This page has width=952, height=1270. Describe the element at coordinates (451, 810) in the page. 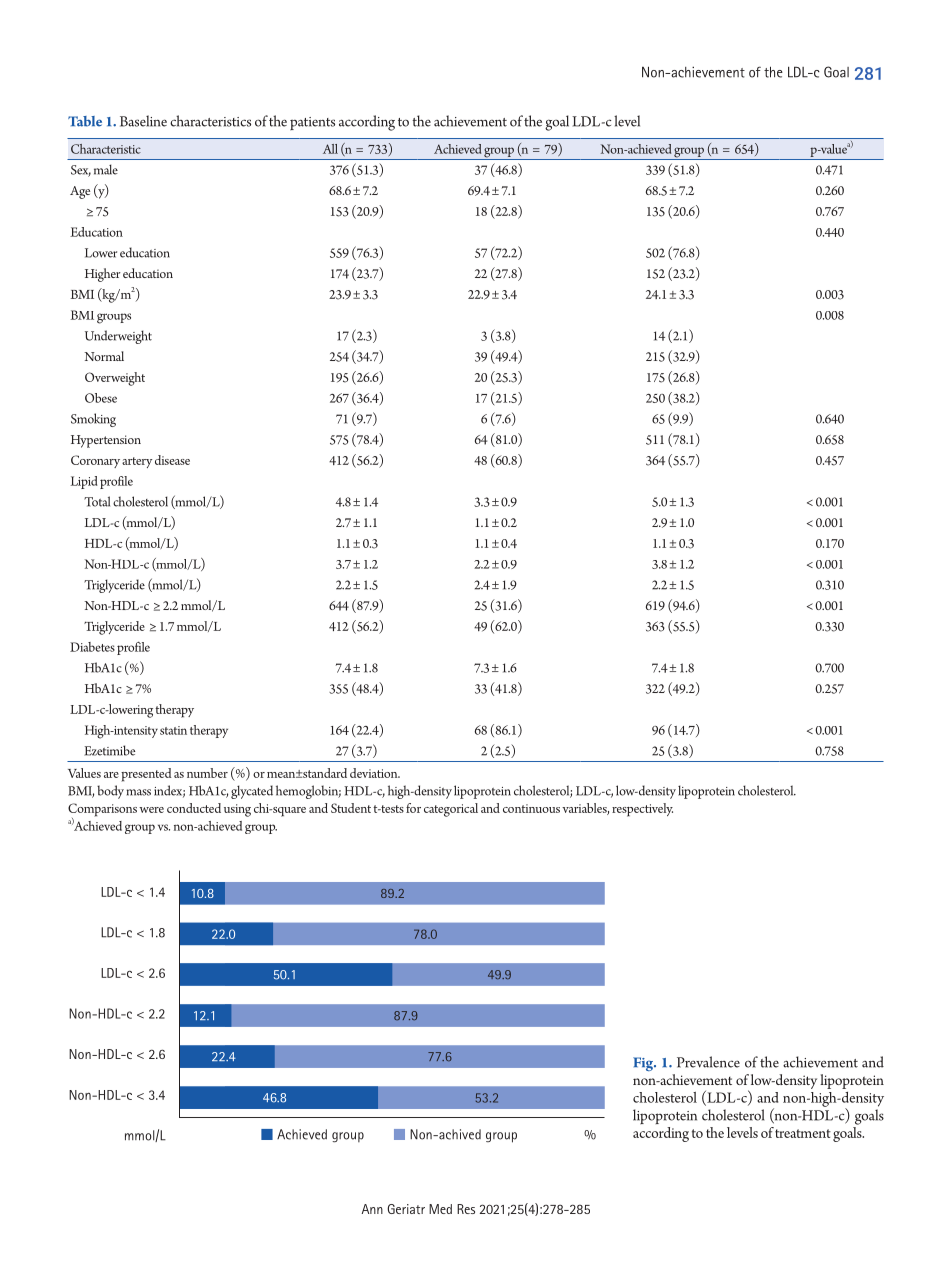

I see `categorical` at that location.
